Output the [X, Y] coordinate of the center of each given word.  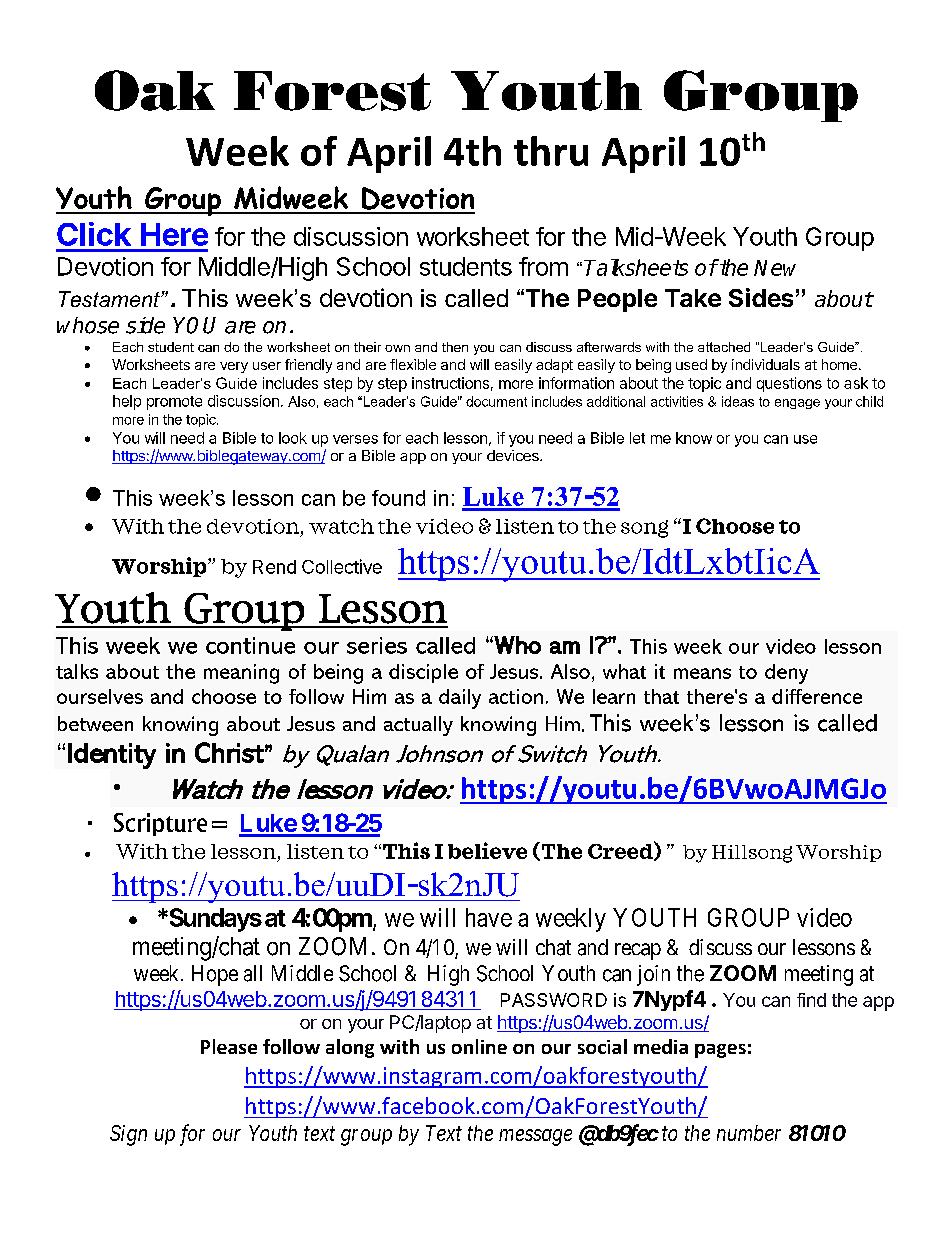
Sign [128, 1135]
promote [174, 403]
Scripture [160, 824]
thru [551, 151]
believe [487, 850]
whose [88, 325]
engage [797, 404]
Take [693, 298]
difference [817, 696]
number [749, 1133]
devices [514, 455]
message [535, 1137]
